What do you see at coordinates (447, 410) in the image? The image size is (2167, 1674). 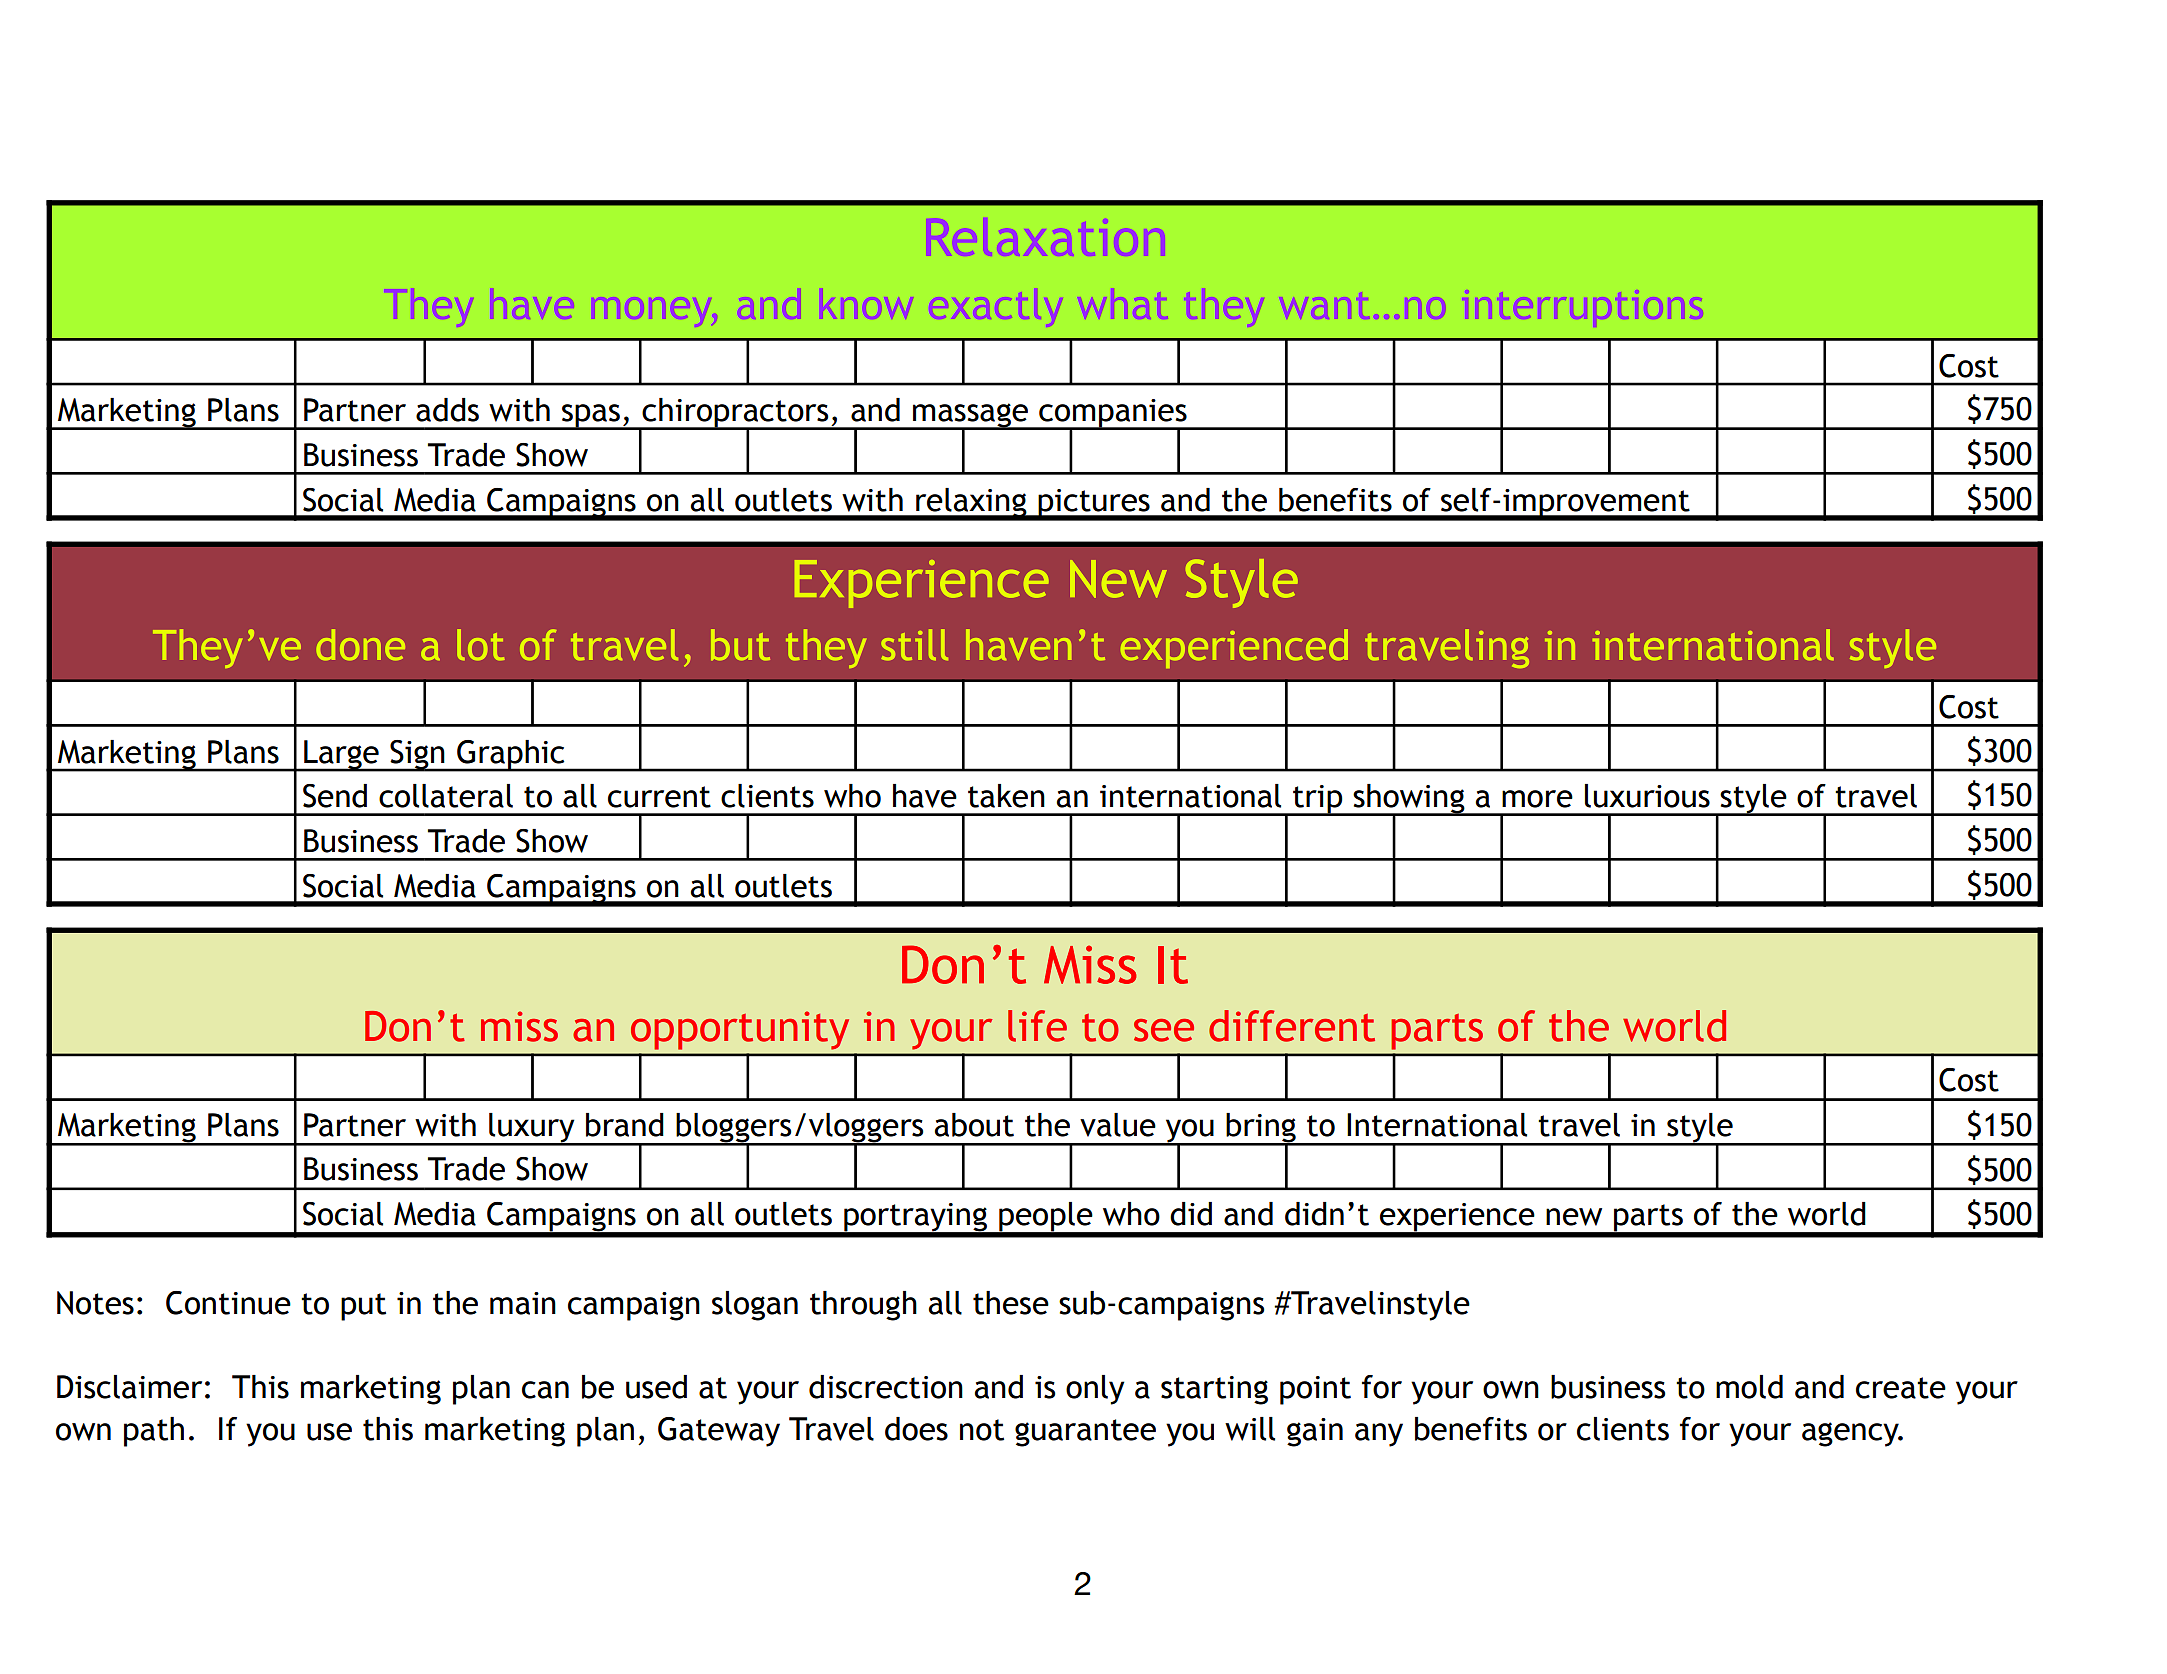 I see `adds` at bounding box center [447, 410].
